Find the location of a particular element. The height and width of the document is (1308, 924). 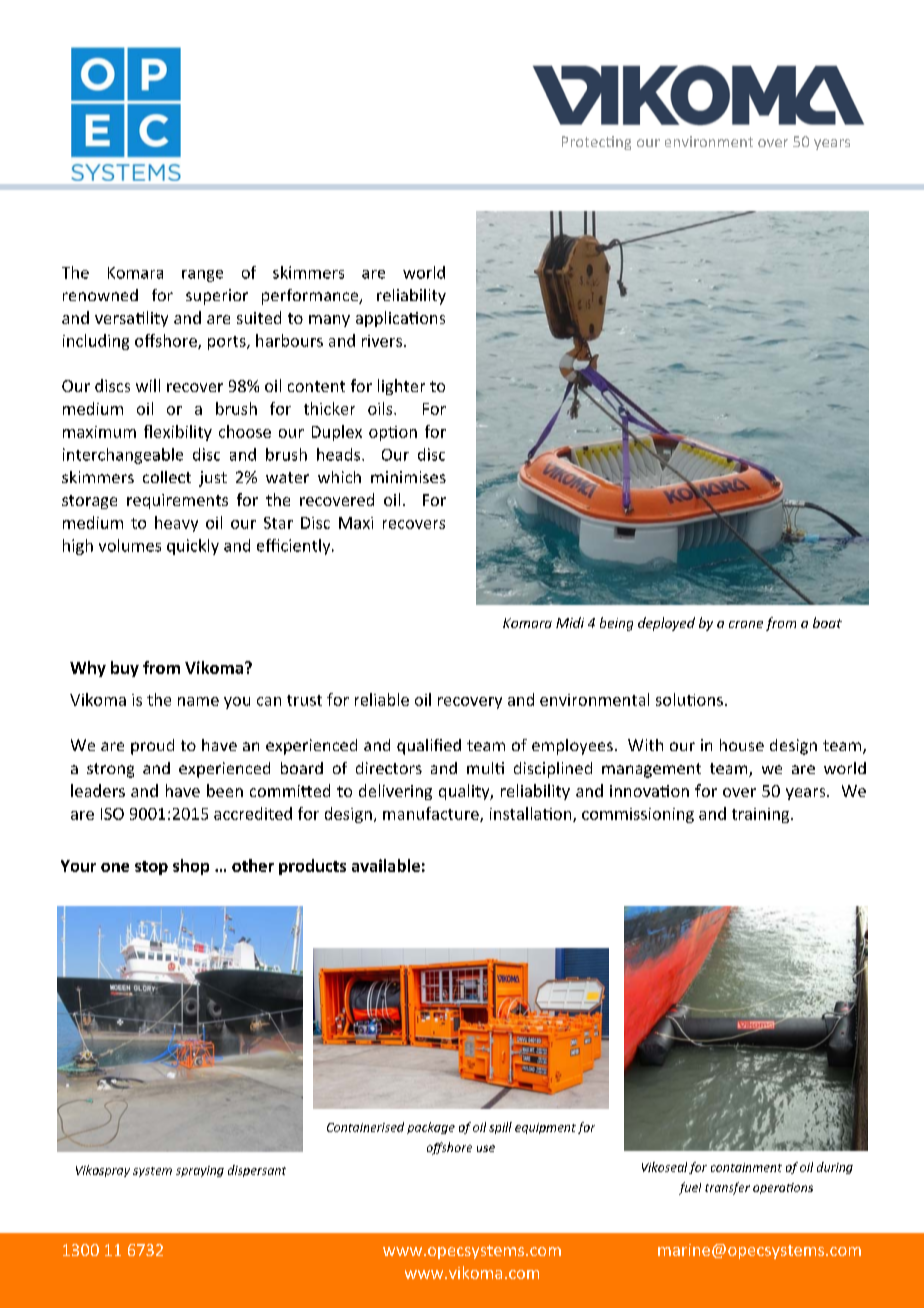

directors is located at coordinates (389, 768).
